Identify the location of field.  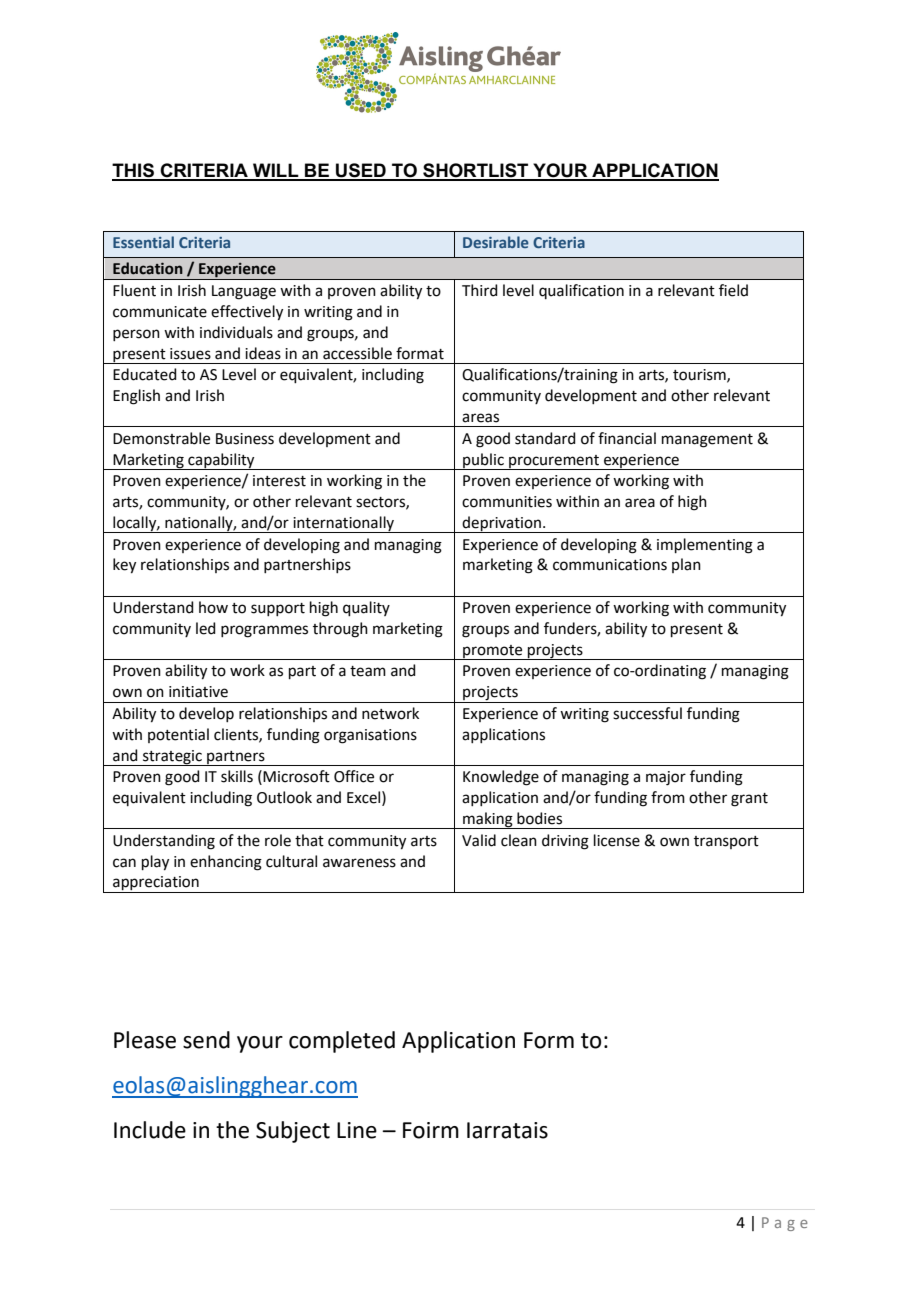
(733, 290).
